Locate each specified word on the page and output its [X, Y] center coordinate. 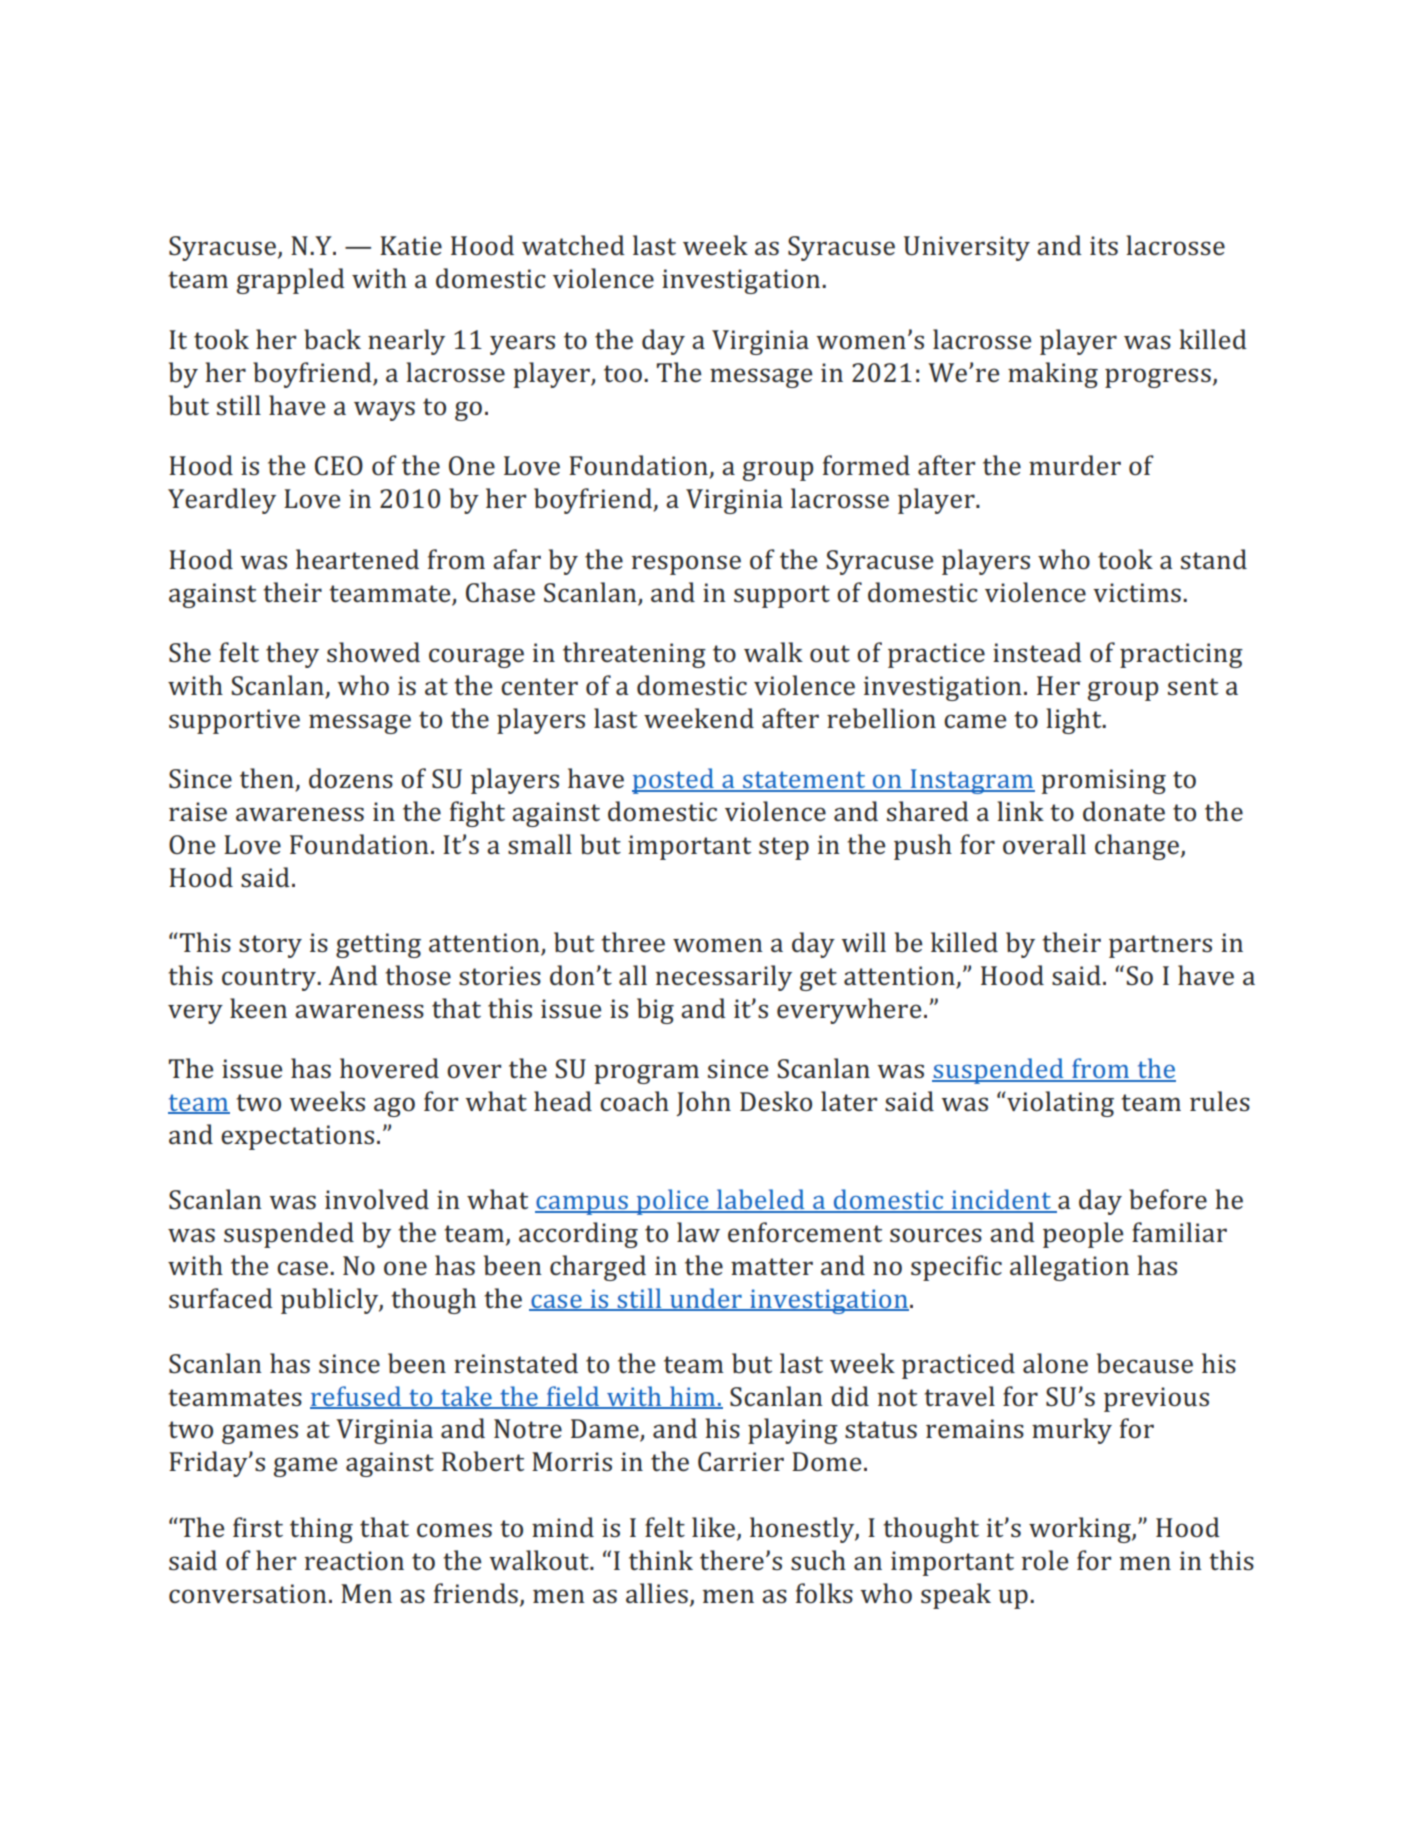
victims [1137, 593]
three [633, 942]
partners [1160, 946]
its [1104, 246]
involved [377, 1199]
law [698, 1232]
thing [321, 1530]
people [1083, 1235]
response [686, 565]
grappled [291, 281]
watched [573, 245]
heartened [357, 559]
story [270, 946]
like [713, 1527]
